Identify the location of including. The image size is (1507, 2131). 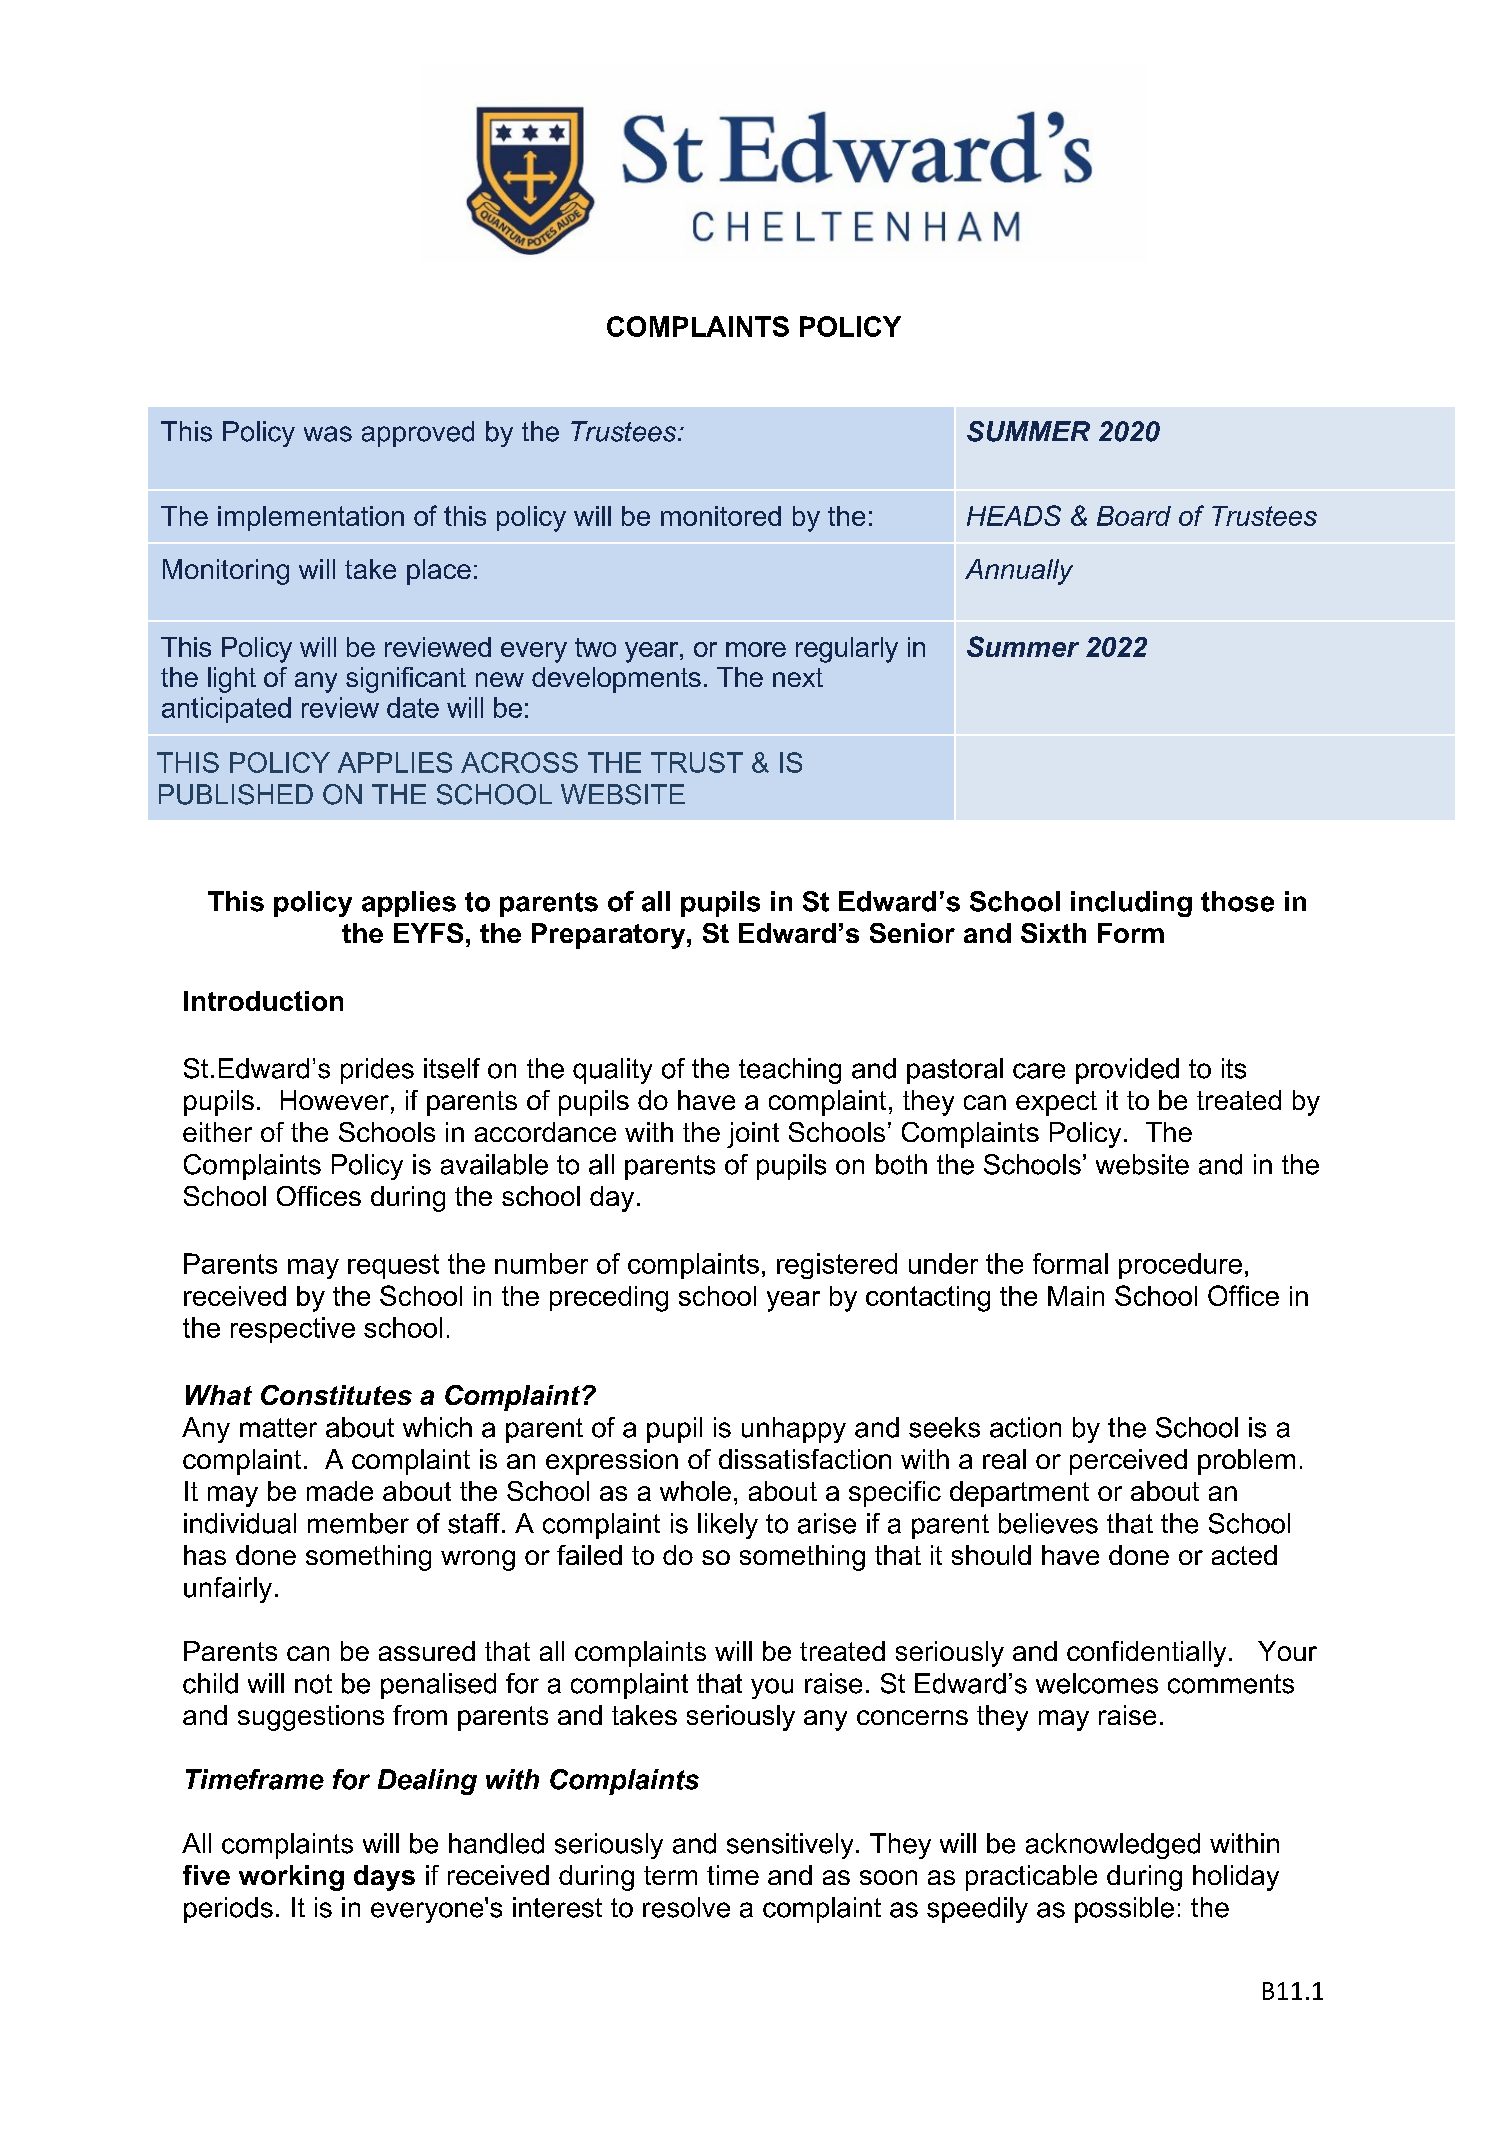
(1131, 904).
